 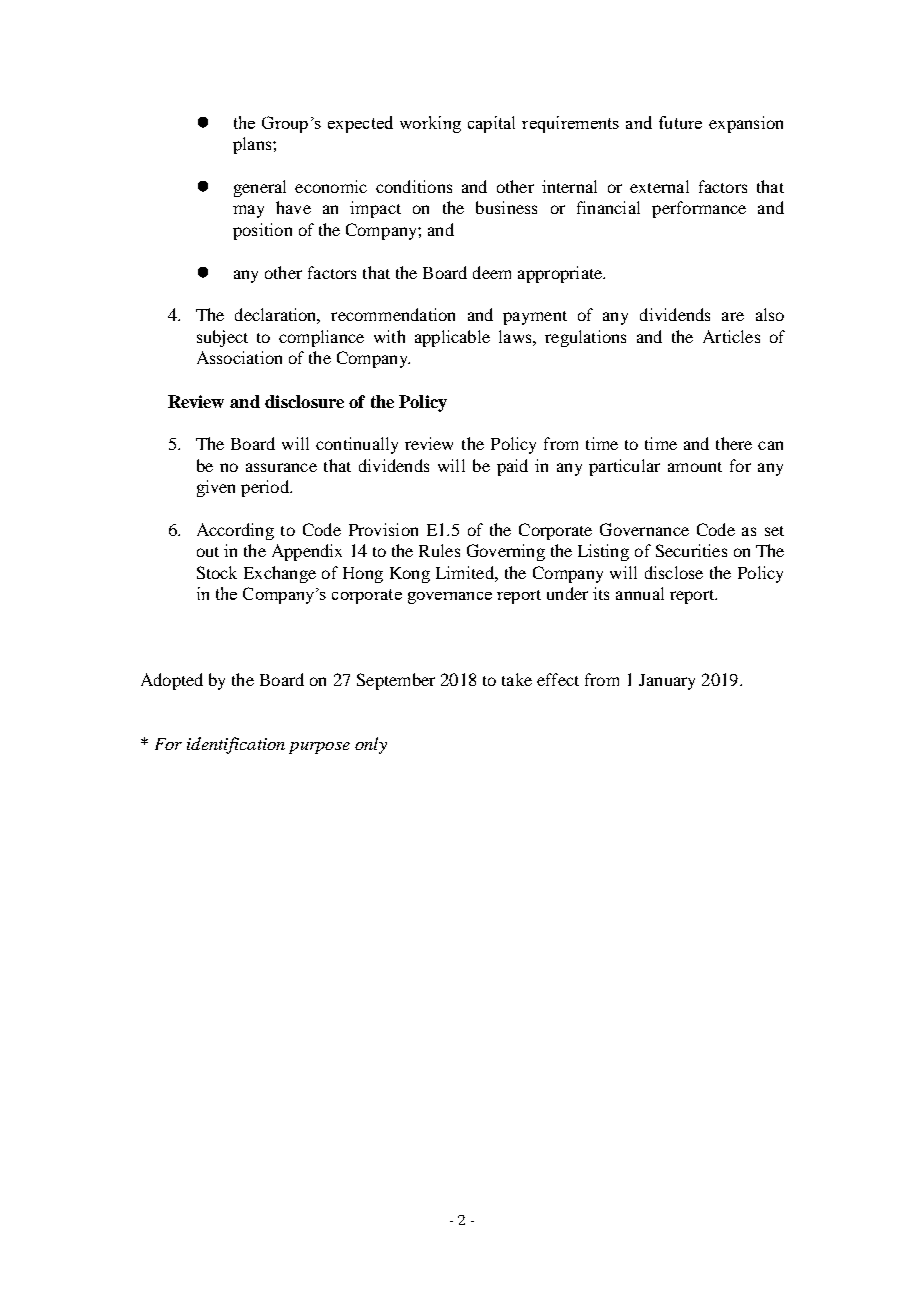 What do you see at coordinates (680, 122) in the screenshot?
I see `future` at bounding box center [680, 122].
